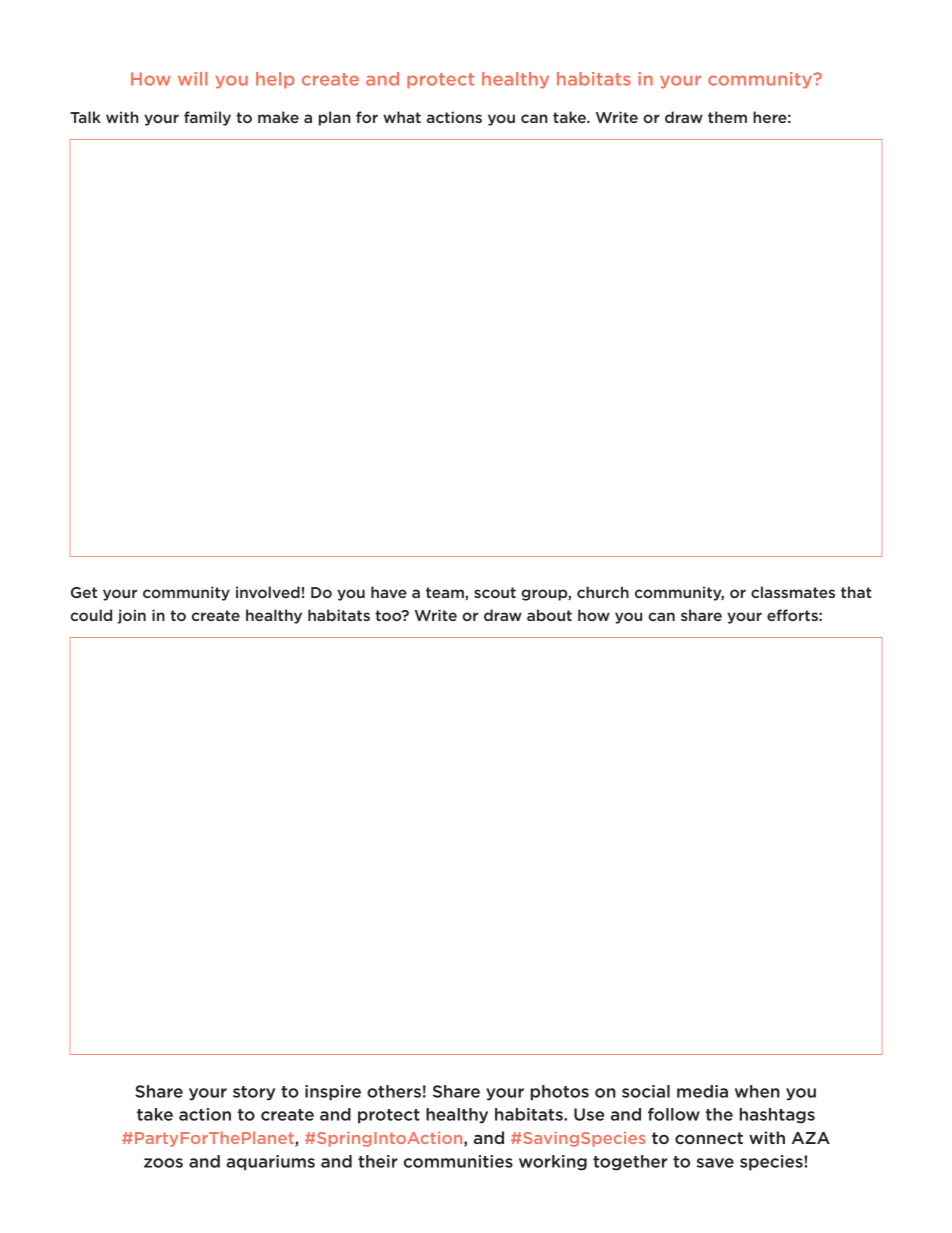 This document has height=1233, width=952. What do you see at coordinates (727, 117) in the document?
I see `them` at bounding box center [727, 117].
